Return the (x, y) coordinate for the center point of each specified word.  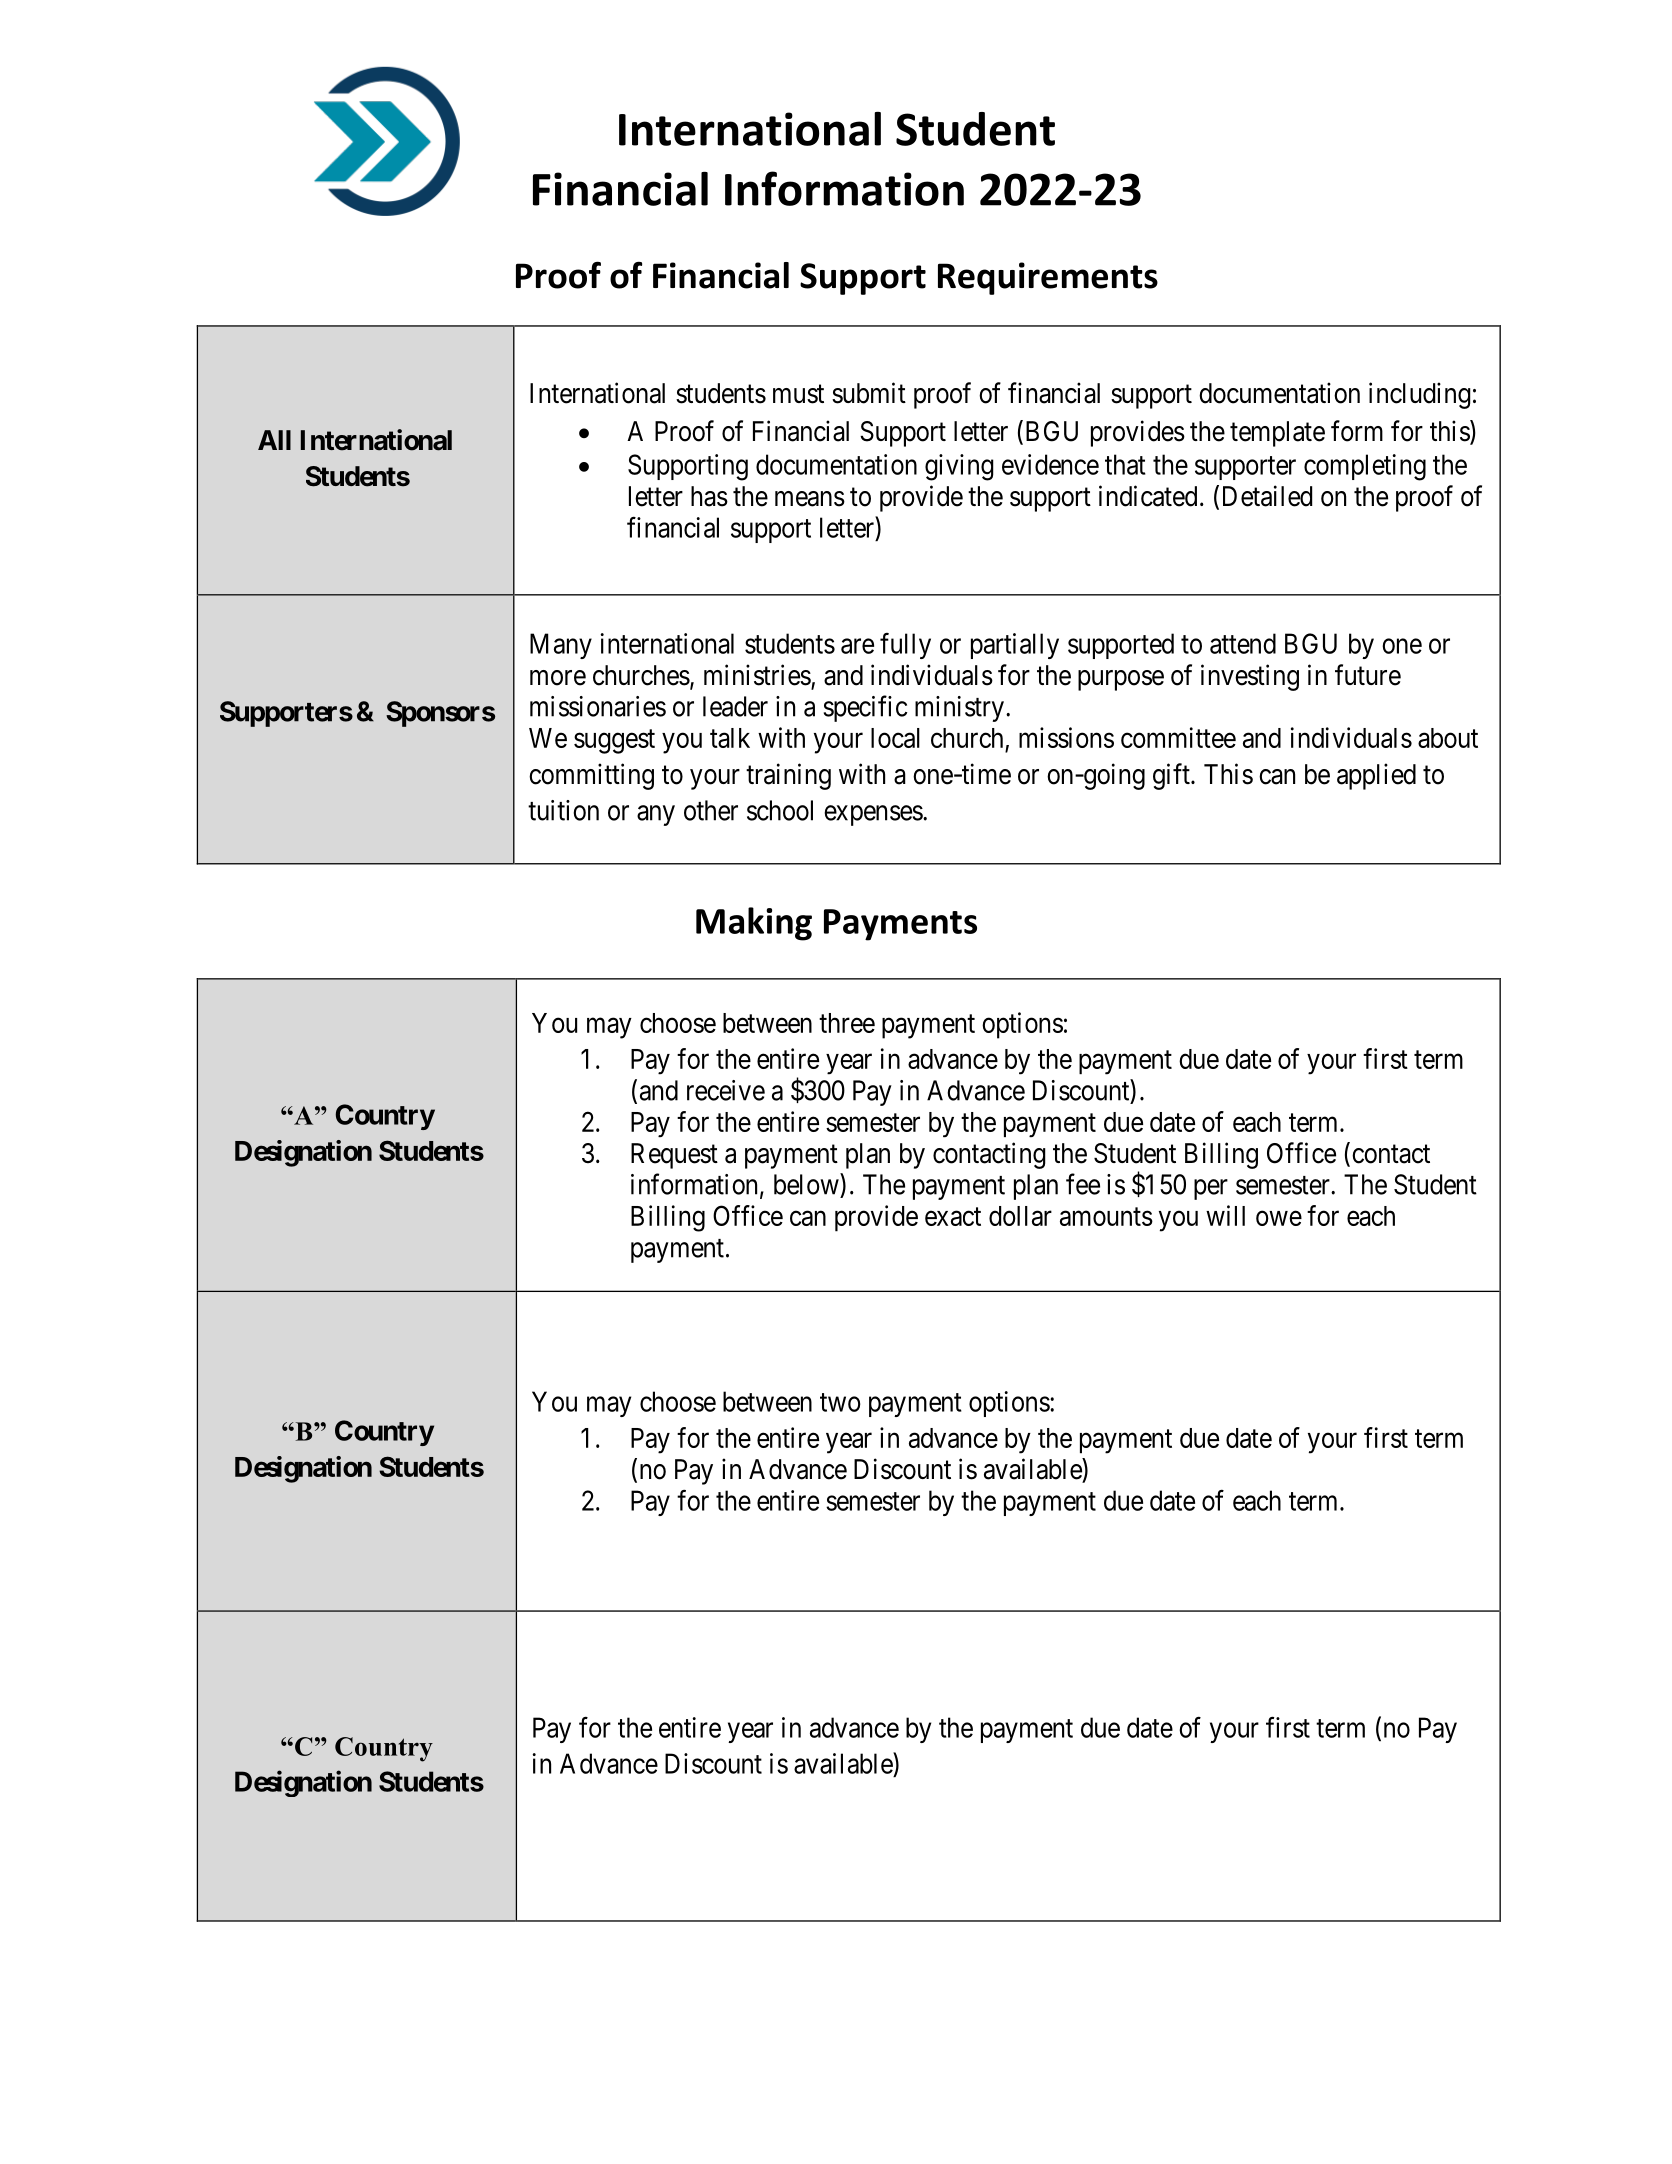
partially (1015, 646)
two (840, 1402)
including (1420, 395)
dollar (1020, 1216)
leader (735, 706)
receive (726, 1090)
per (1211, 1189)
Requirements (1048, 278)
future (1368, 675)
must (798, 394)
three (847, 1023)
